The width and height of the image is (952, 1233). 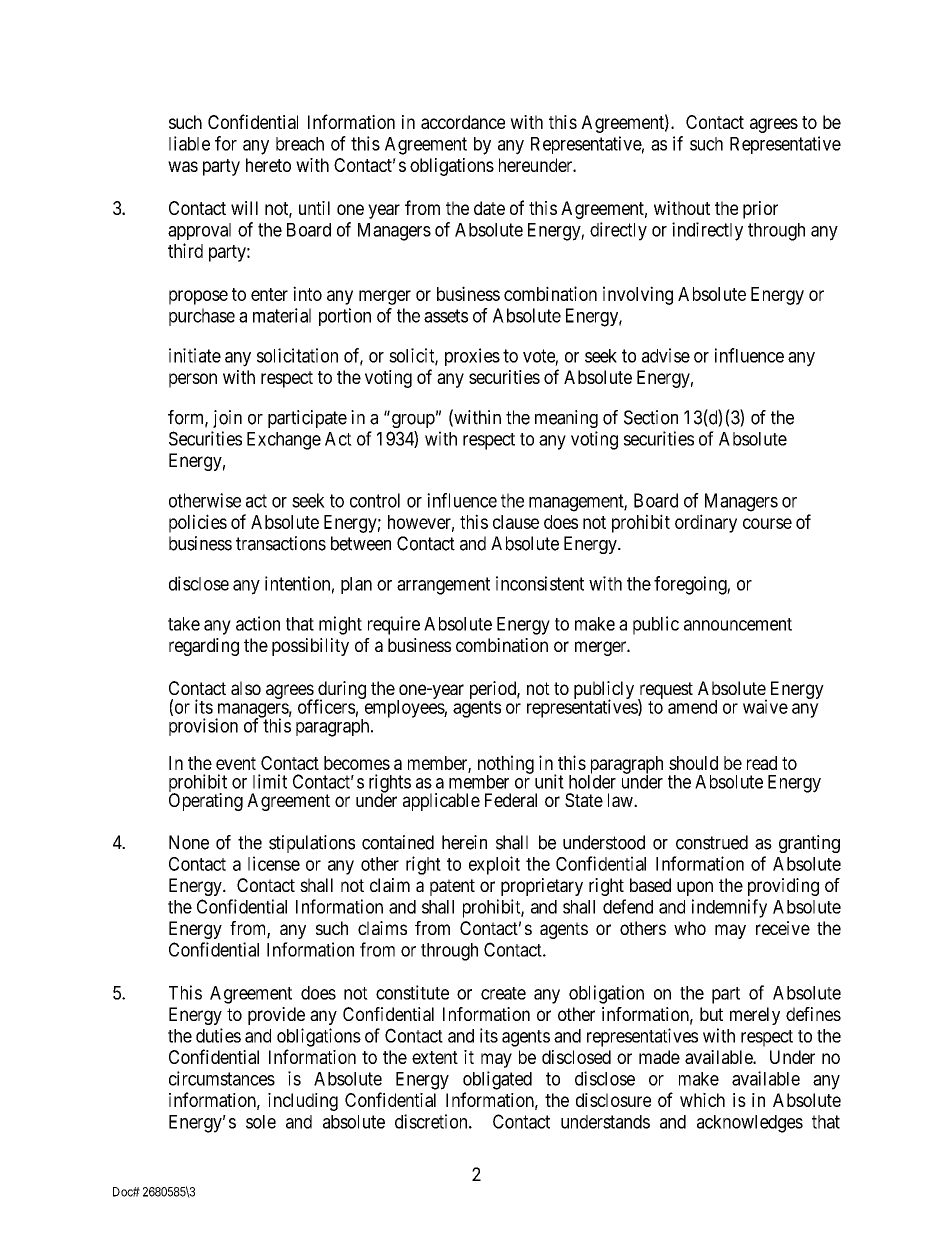 What do you see at coordinates (268, 165) in the image?
I see `hereto` at bounding box center [268, 165].
